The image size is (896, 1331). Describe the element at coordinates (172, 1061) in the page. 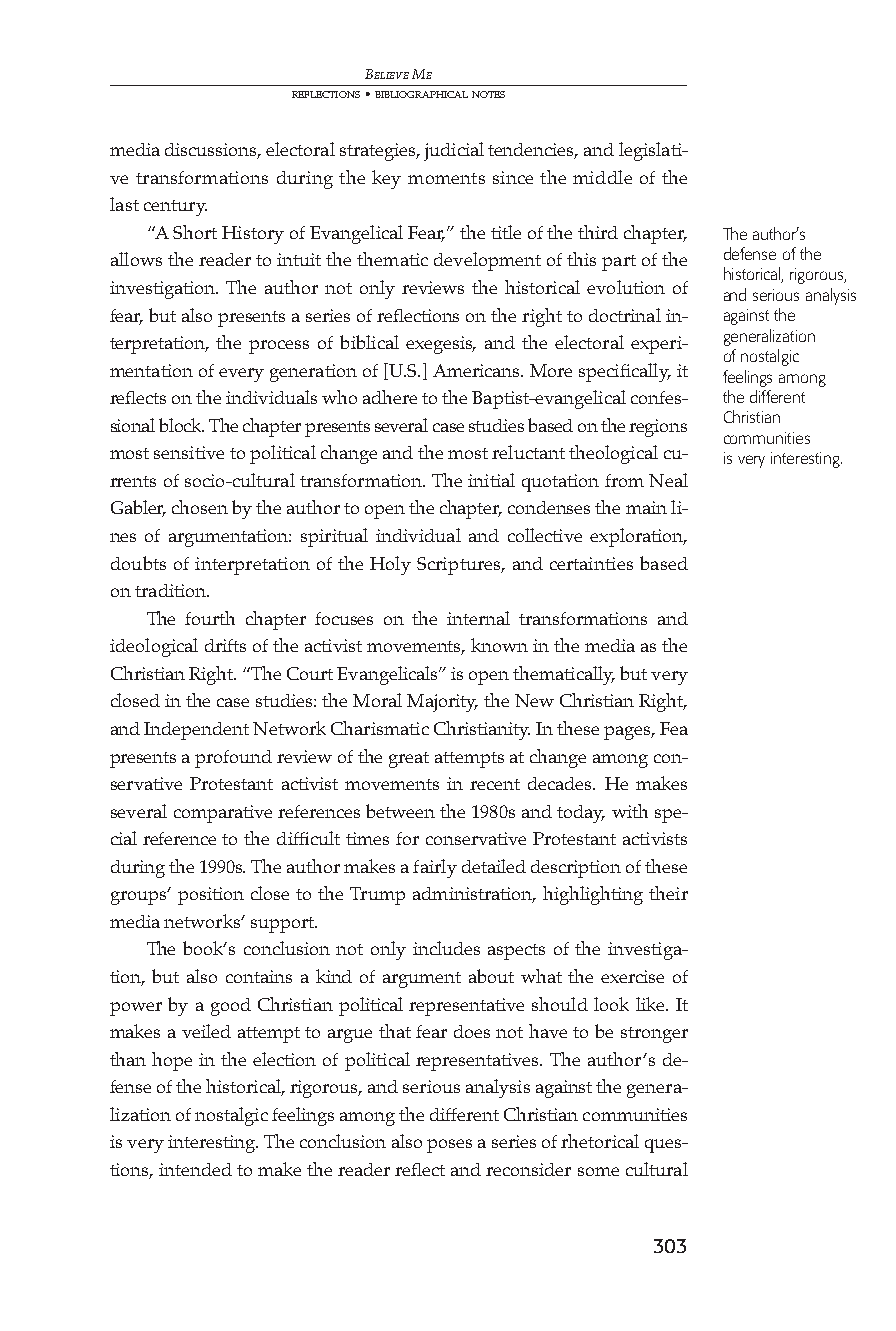

I see `hope` at that location.
